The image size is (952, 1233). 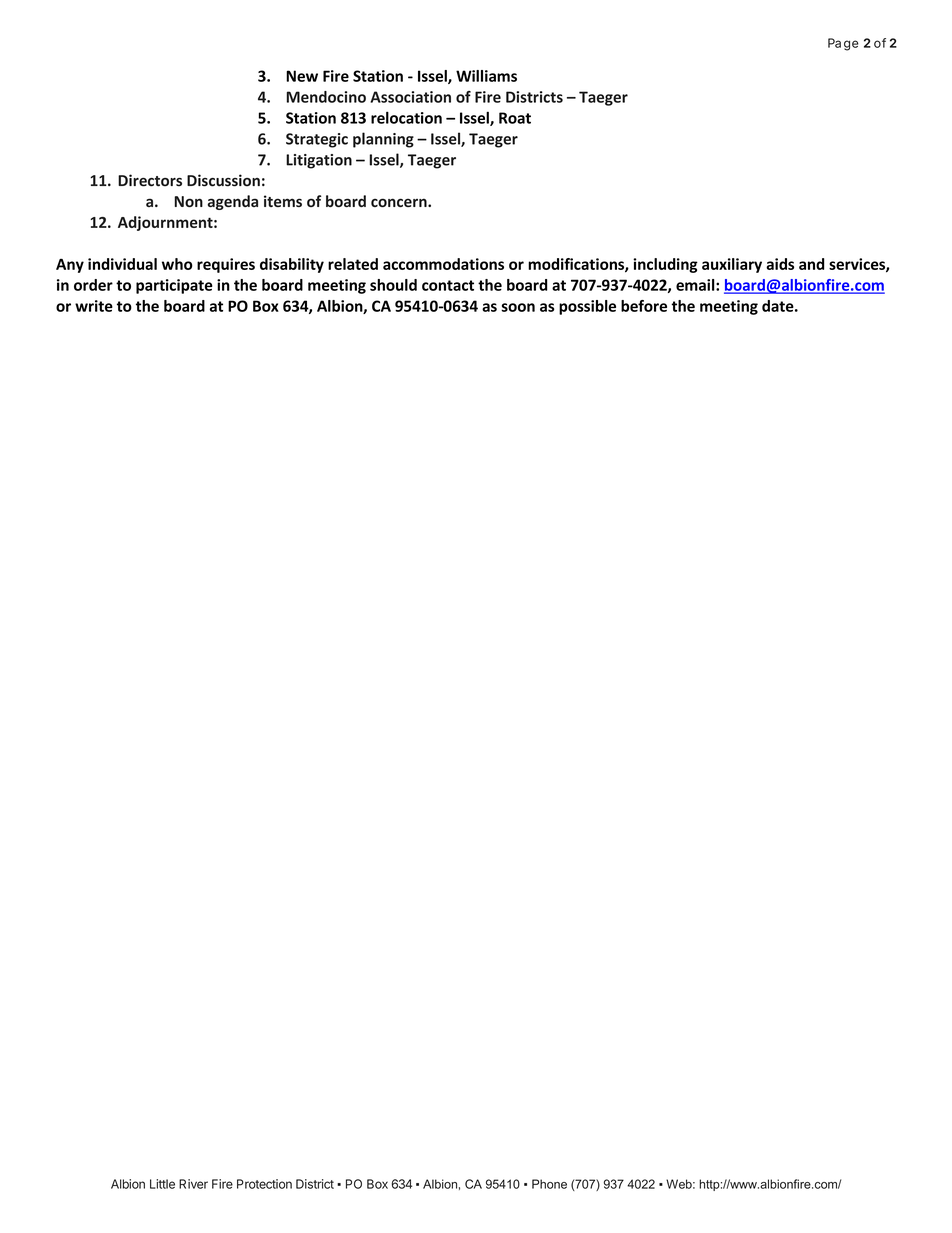 I want to click on Directors, so click(x=150, y=180).
